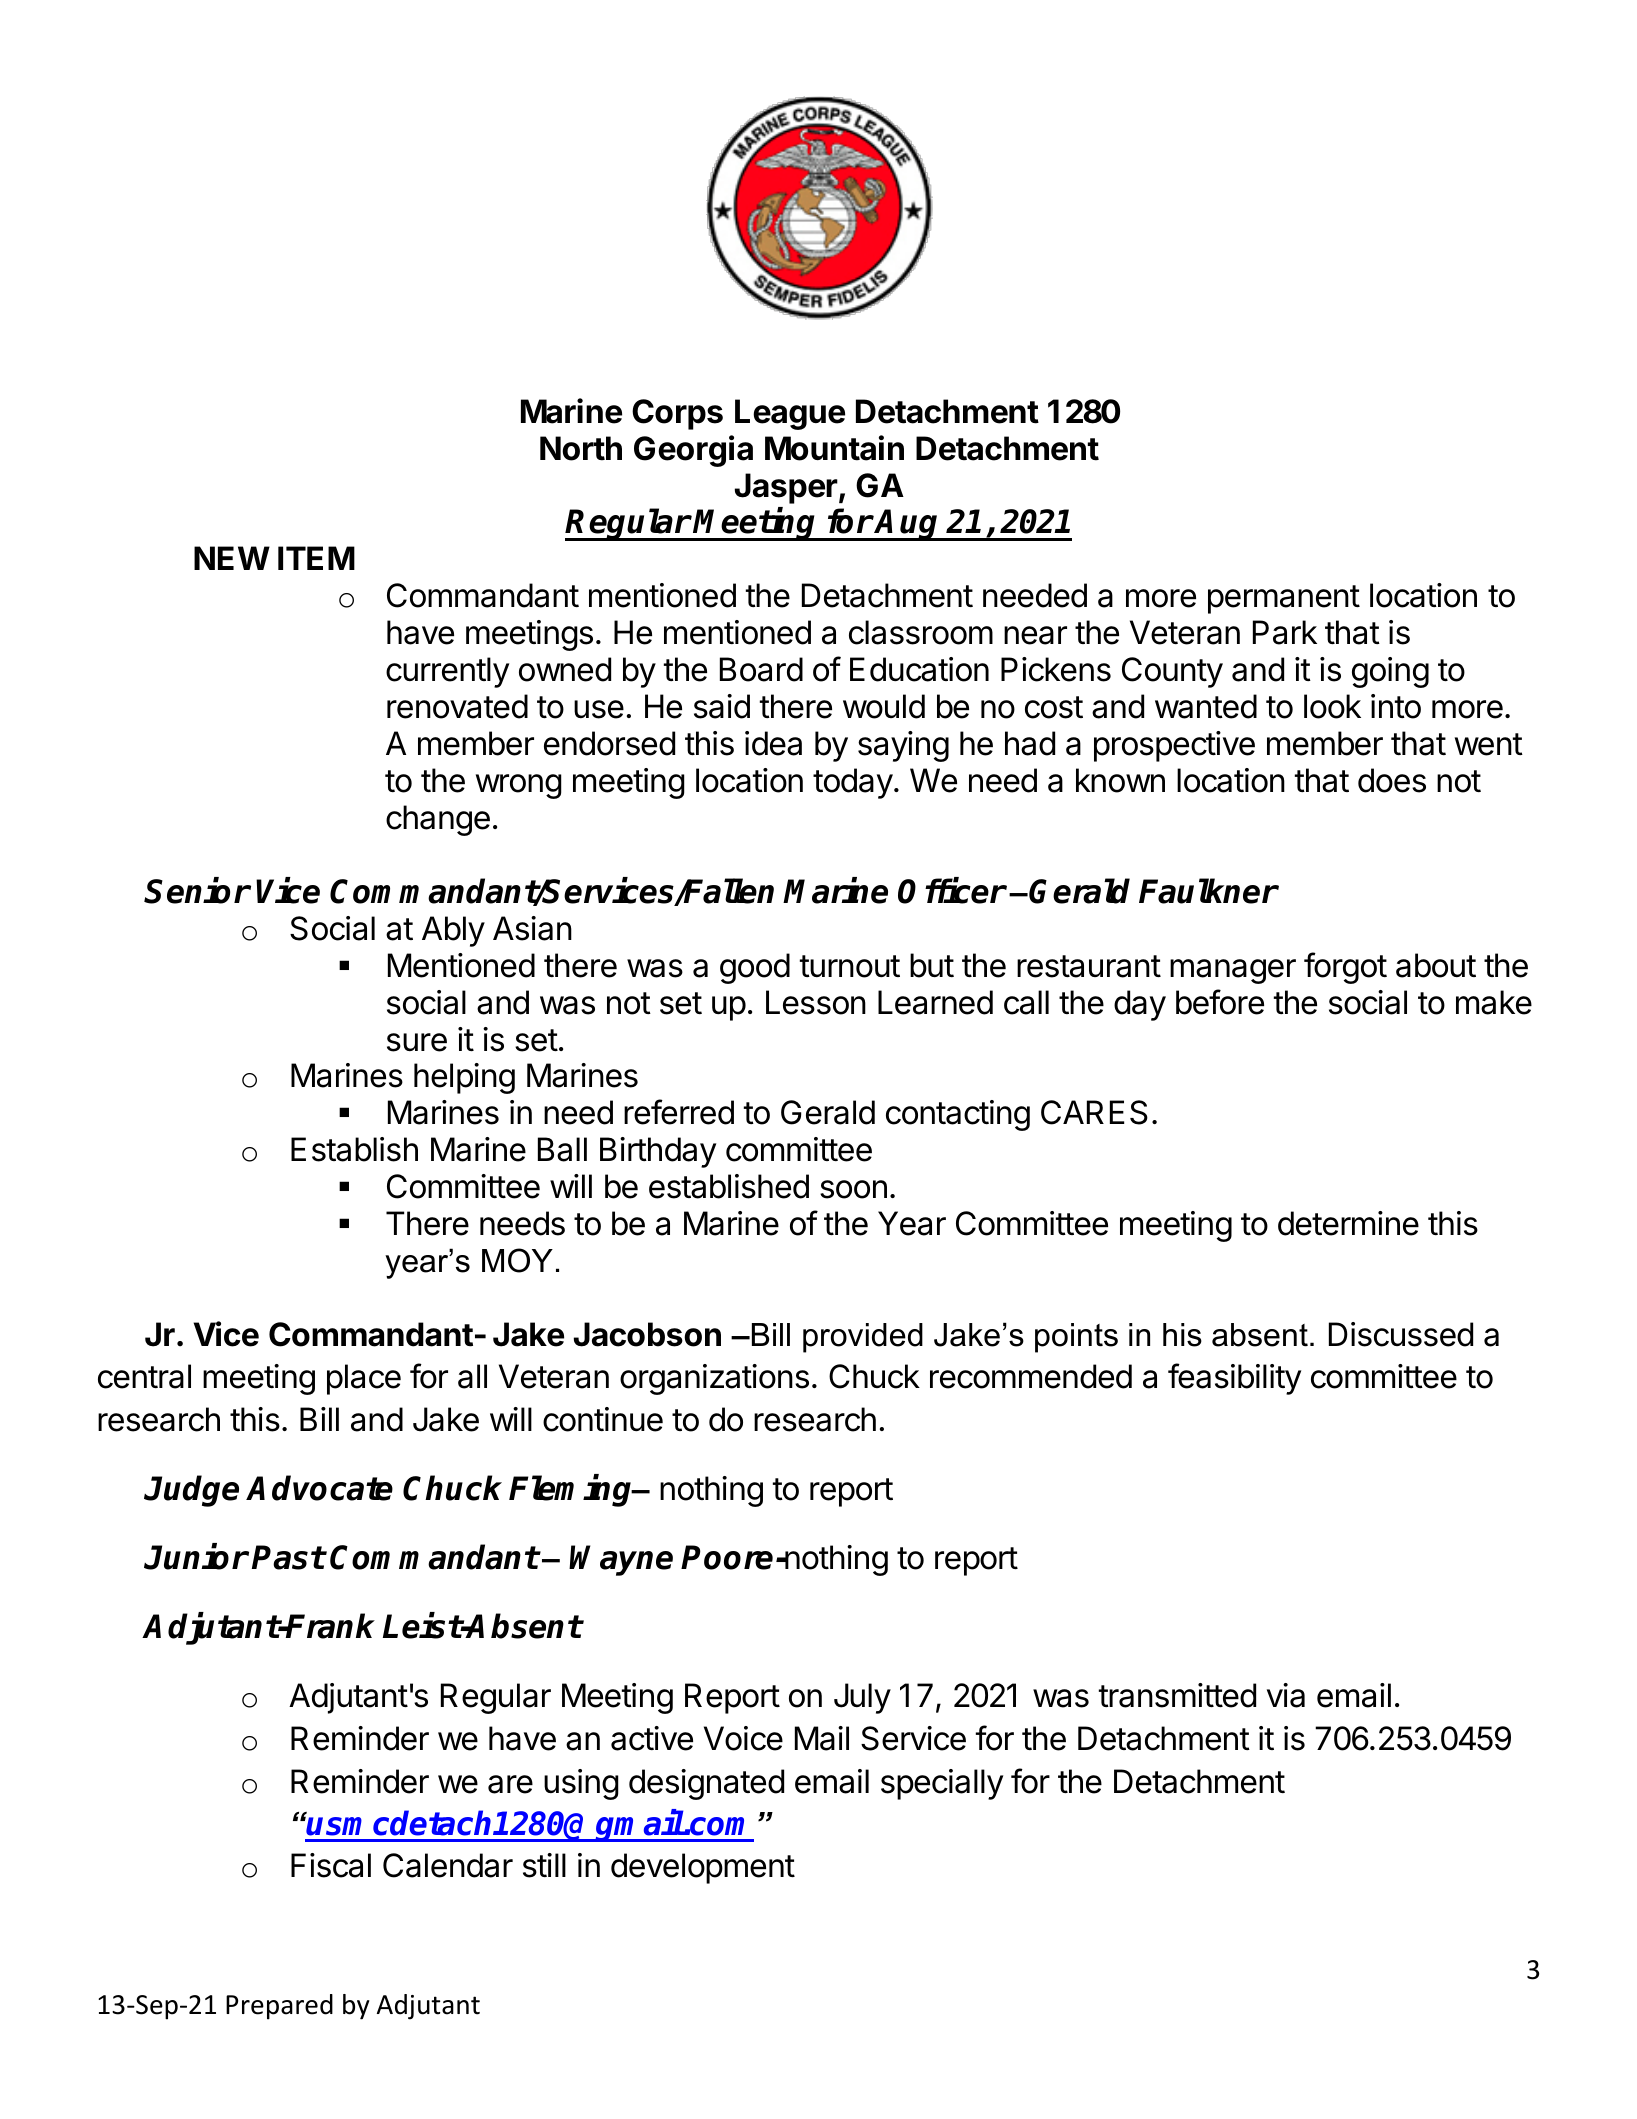 The image size is (1637, 2119). What do you see at coordinates (517, 1260) in the image?
I see `MOY` at bounding box center [517, 1260].
